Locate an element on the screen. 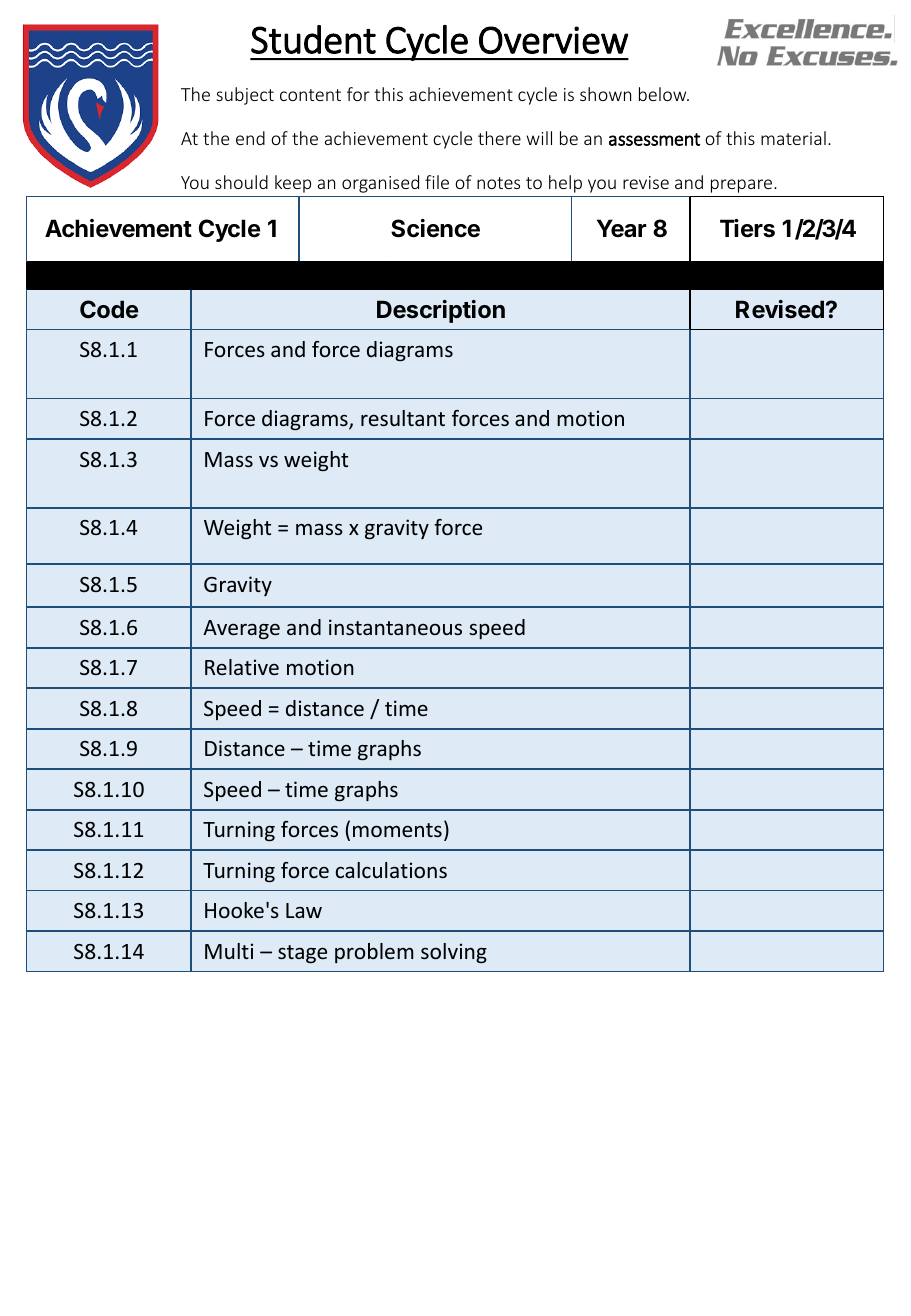  Tiers is located at coordinates (747, 228).
